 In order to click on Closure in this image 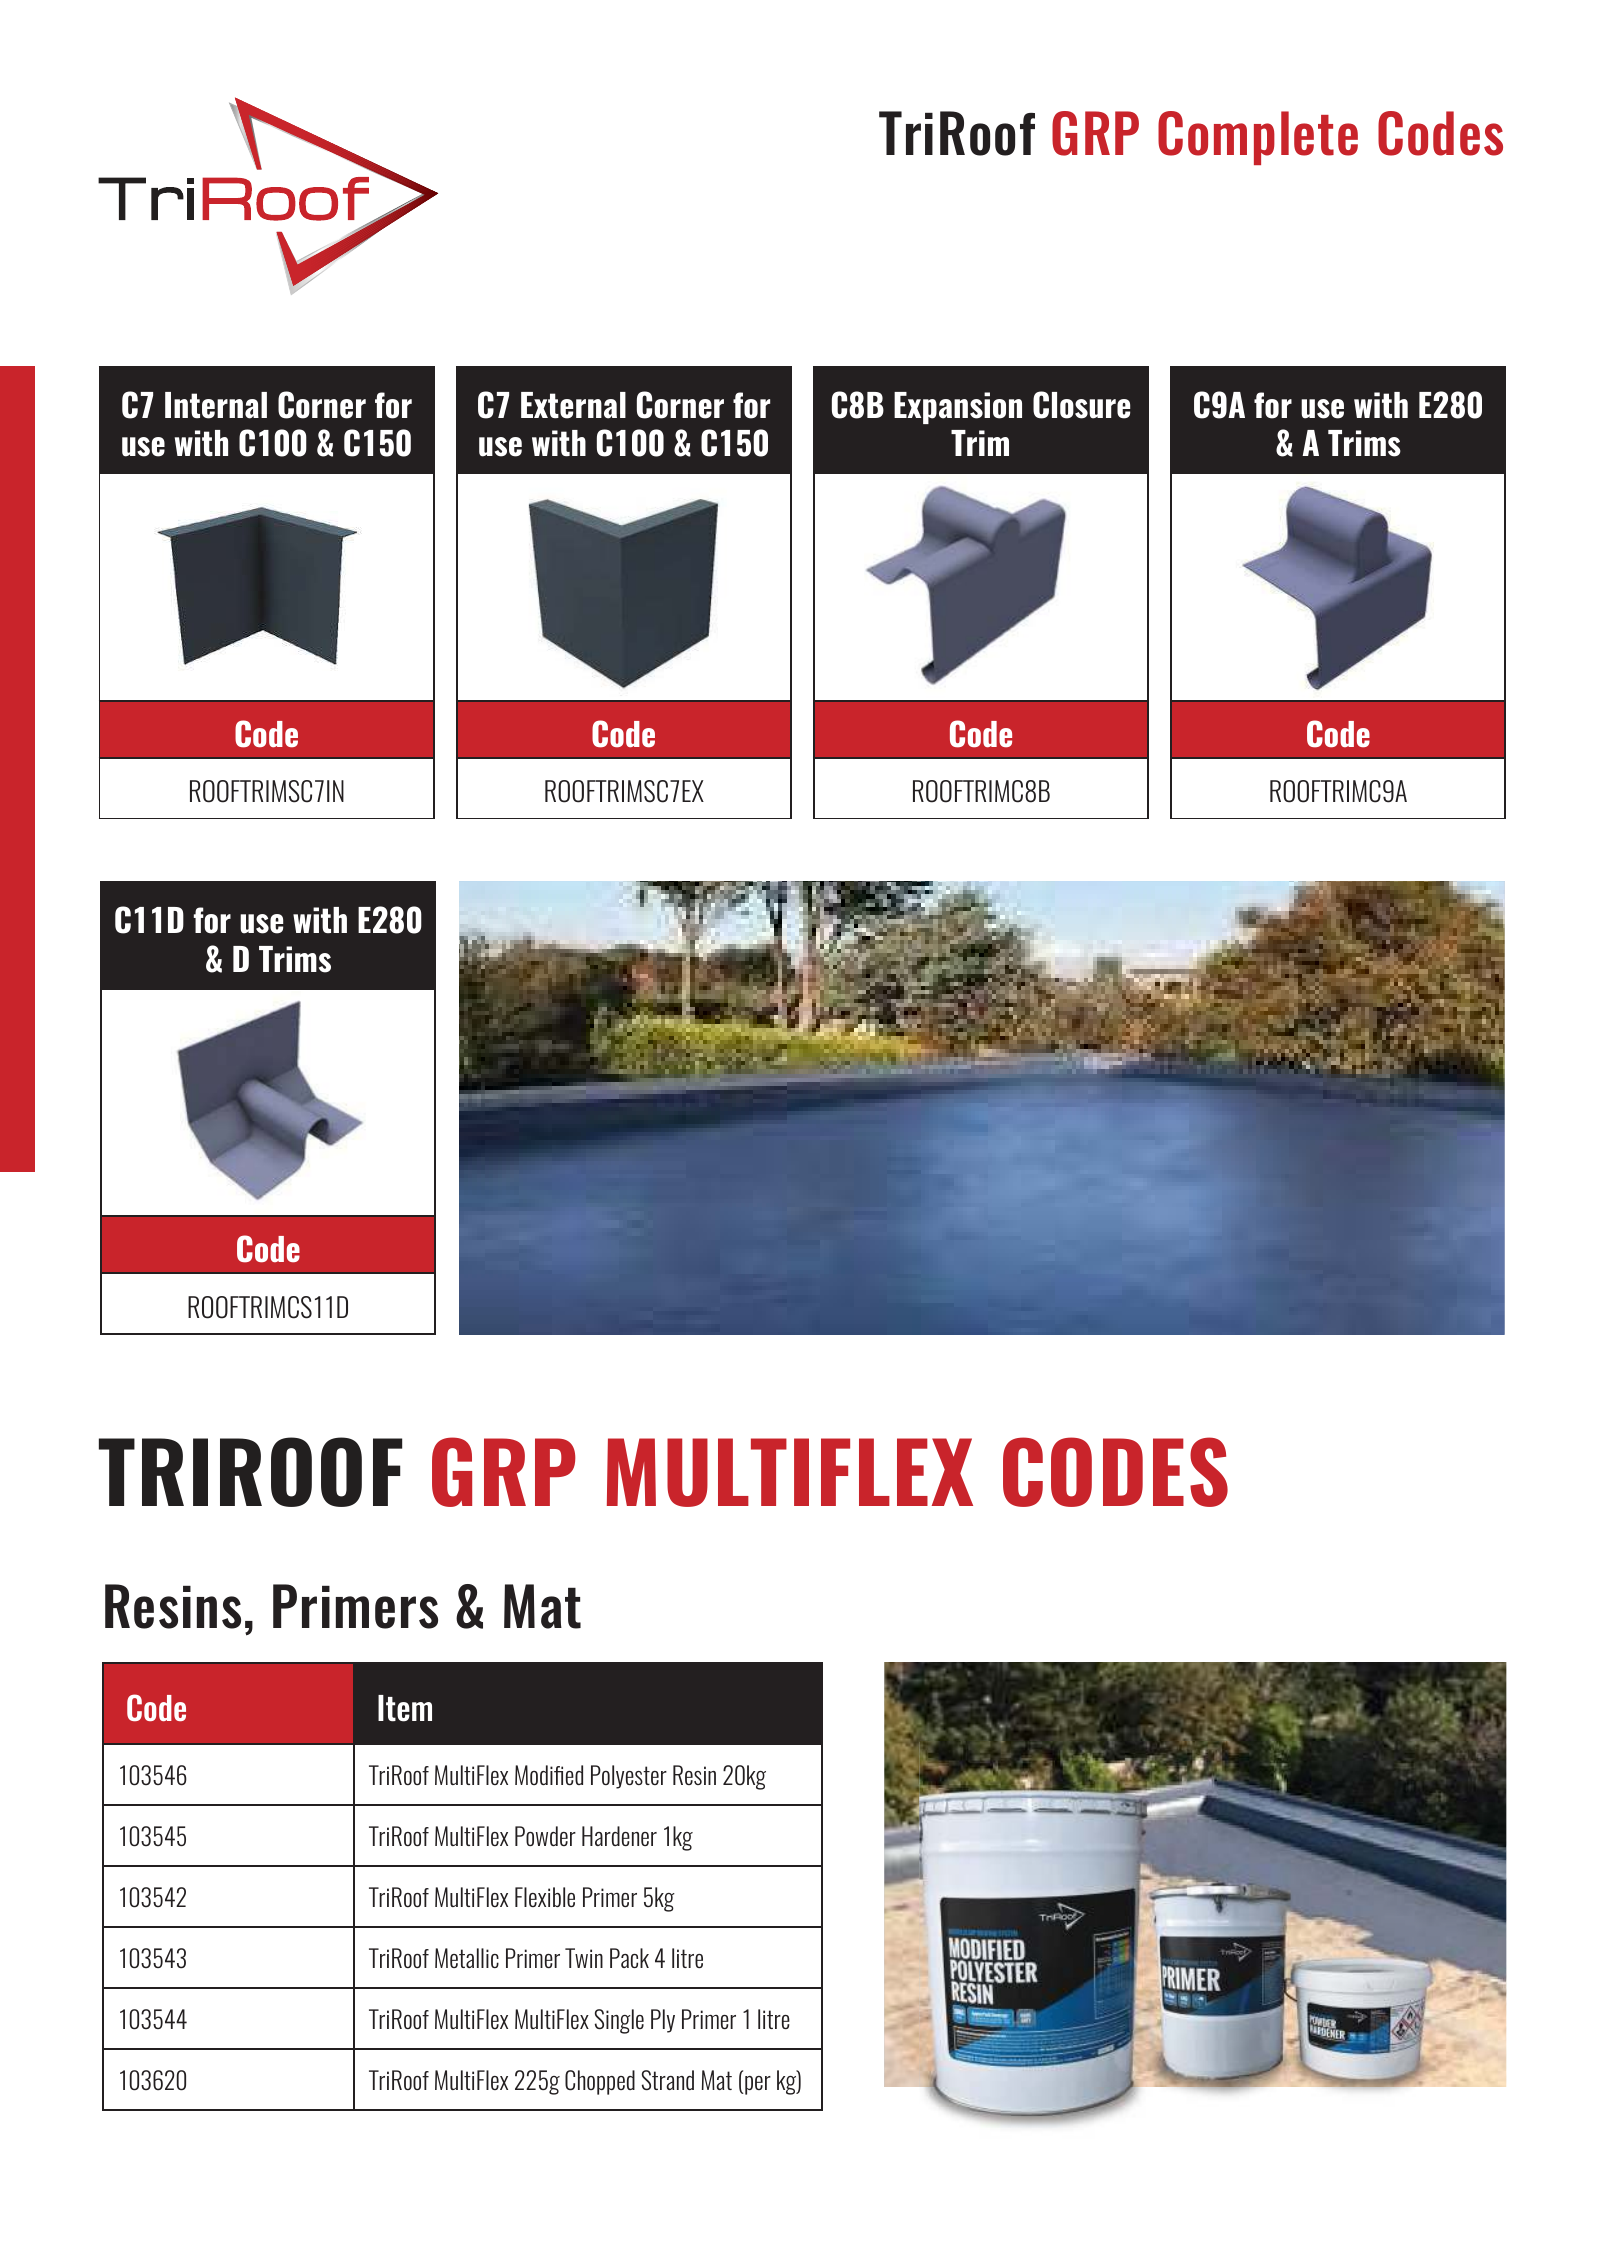, I will do `click(1081, 405)`.
